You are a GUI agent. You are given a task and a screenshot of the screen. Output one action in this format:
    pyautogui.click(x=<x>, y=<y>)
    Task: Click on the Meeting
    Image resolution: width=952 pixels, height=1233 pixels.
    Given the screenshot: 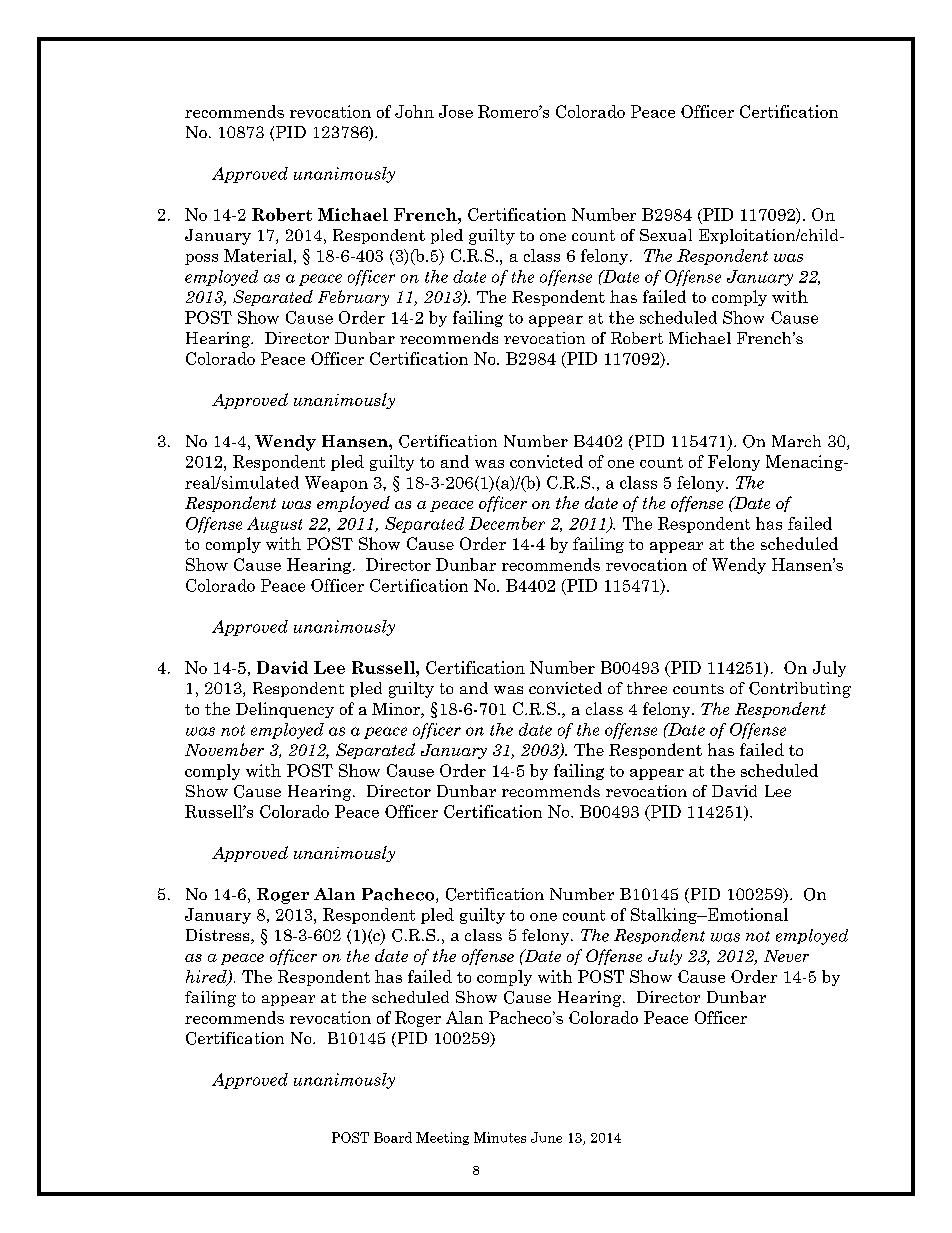 What is the action you would take?
    pyautogui.click(x=442, y=1138)
